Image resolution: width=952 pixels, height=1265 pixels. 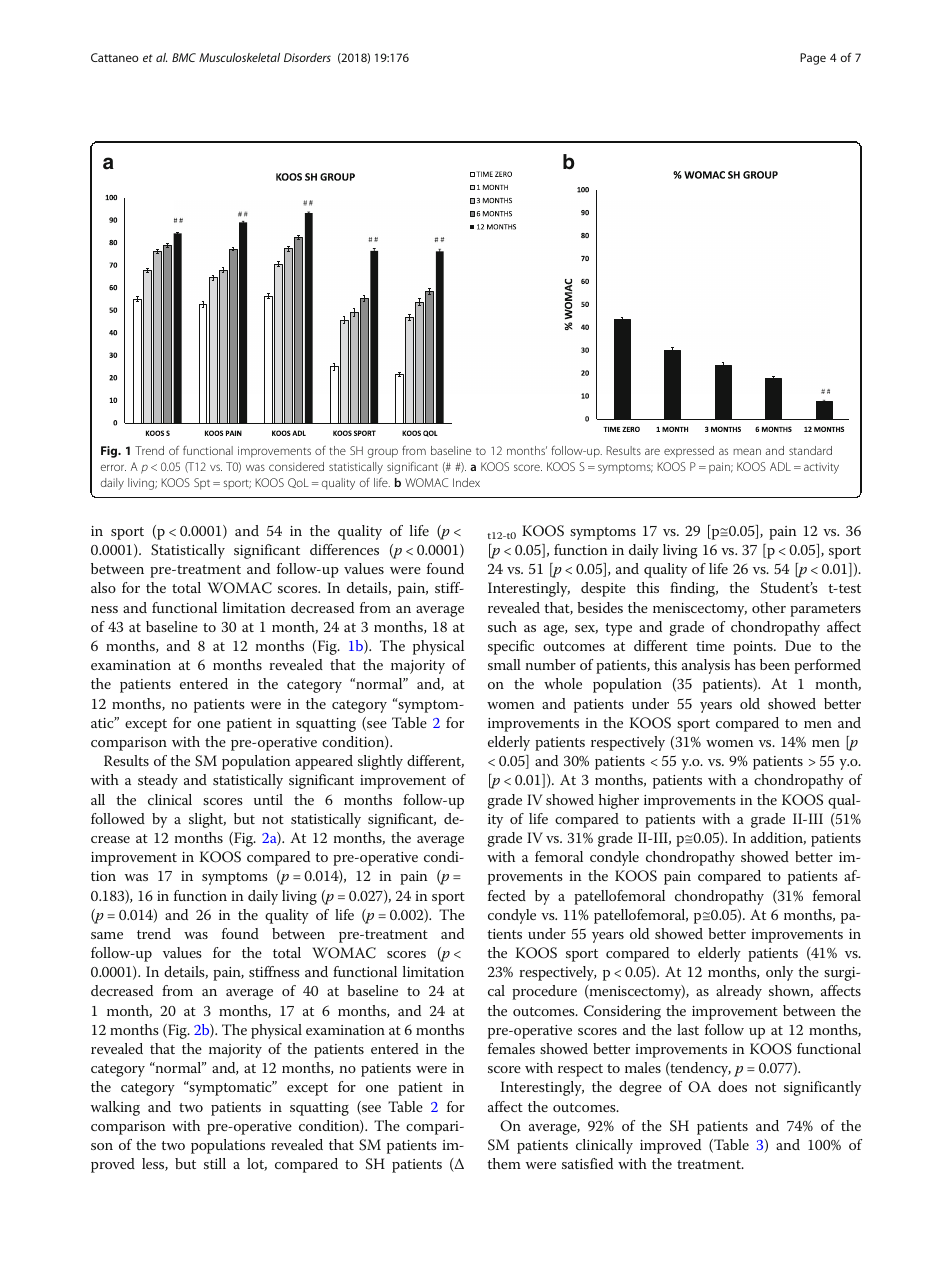 What do you see at coordinates (769, 607) in the page?
I see `other` at bounding box center [769, 607].
